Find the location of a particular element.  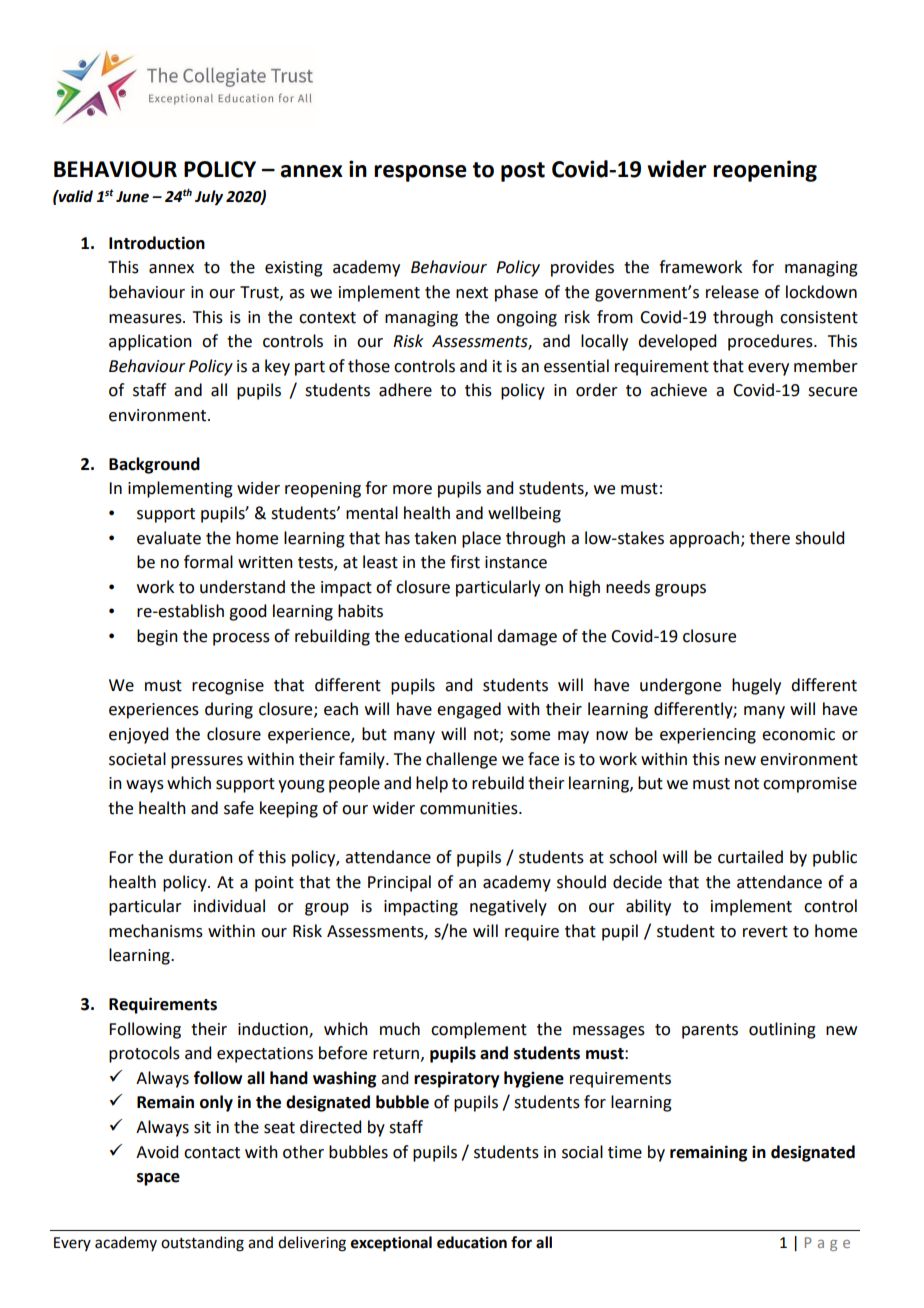

exceptional is located at coordinates (391, 1244).
